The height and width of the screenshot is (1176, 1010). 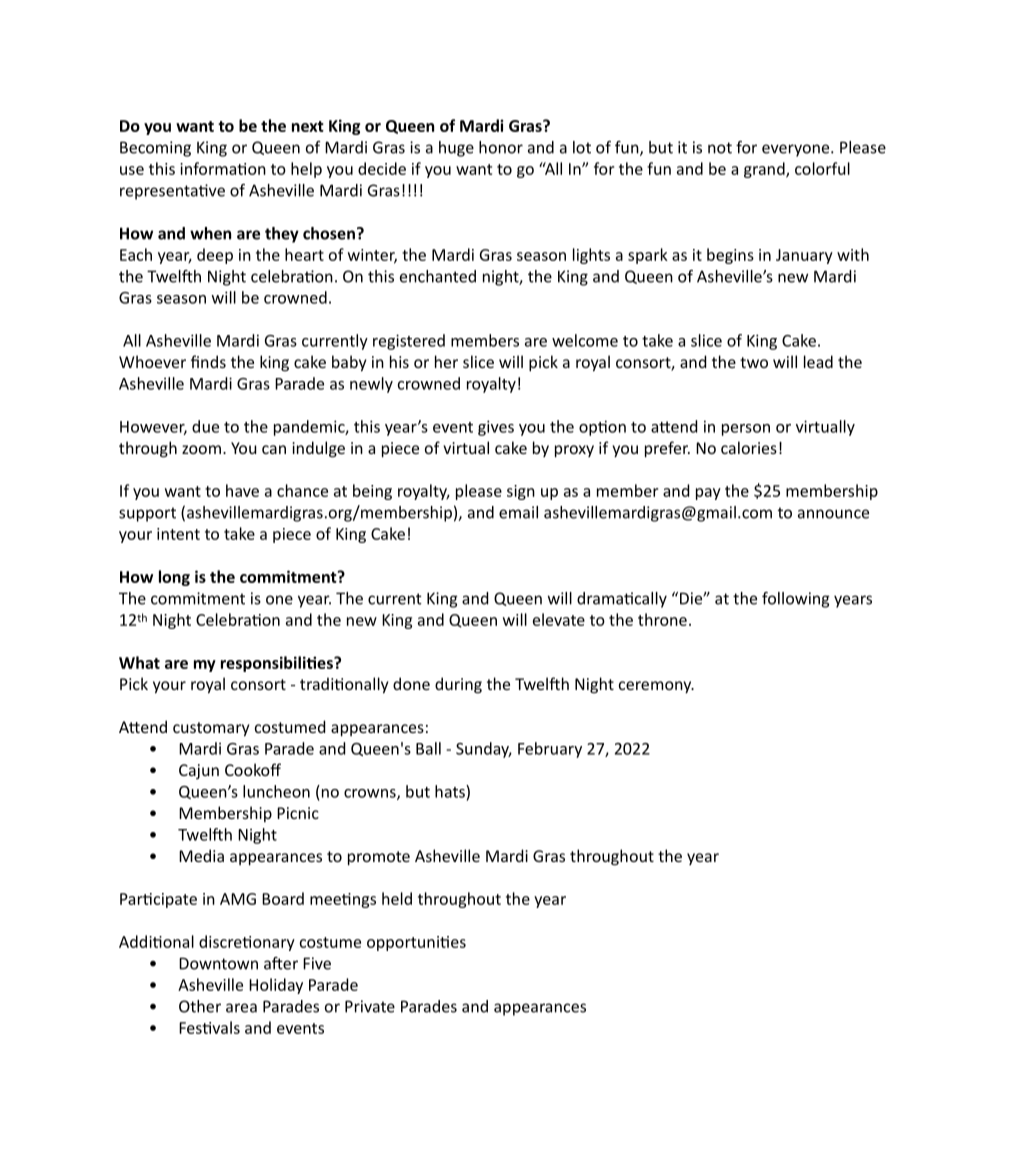 I want to click on email, so click(x=518, y=512).
